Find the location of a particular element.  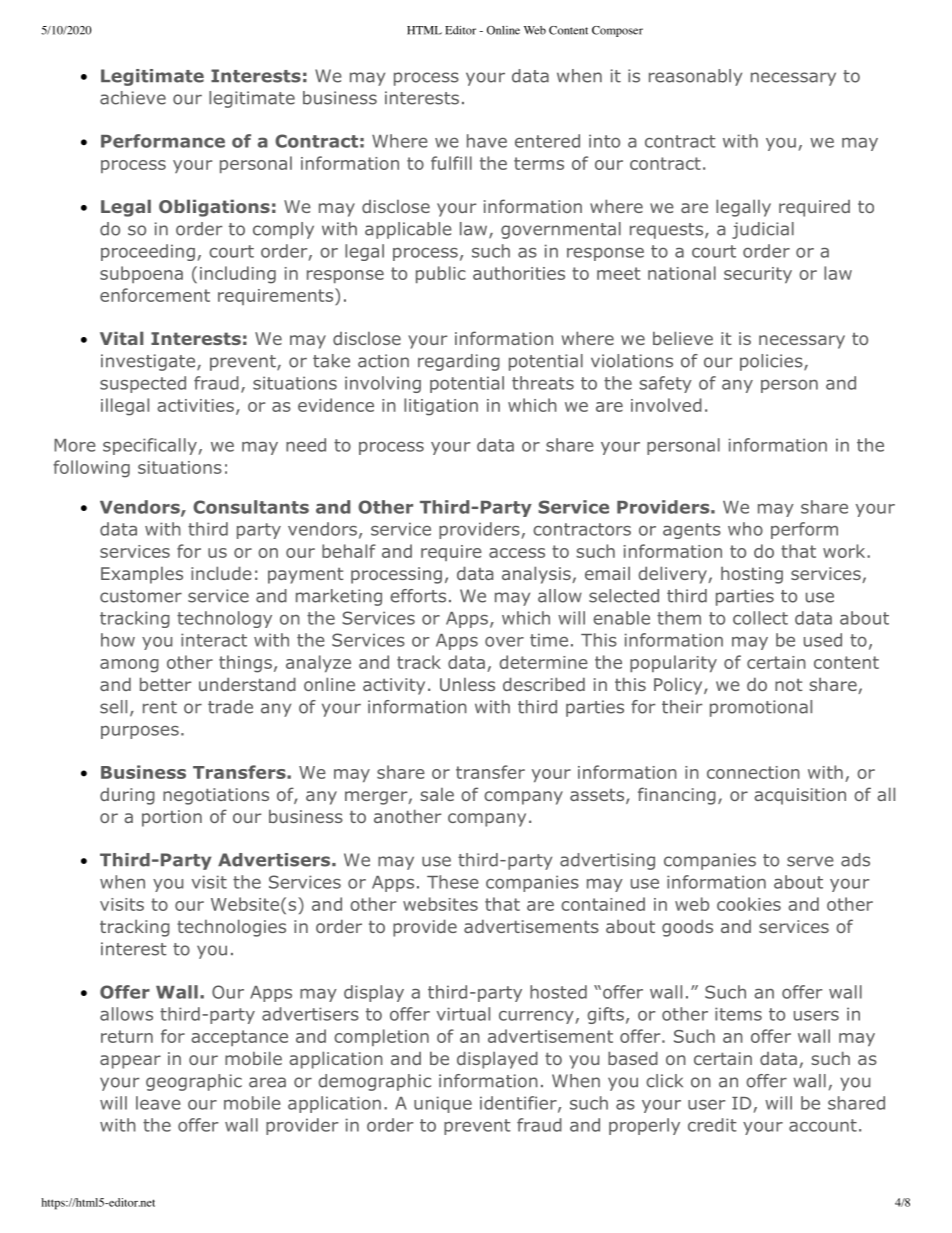

hosting is located at coordinates (752, 575).
